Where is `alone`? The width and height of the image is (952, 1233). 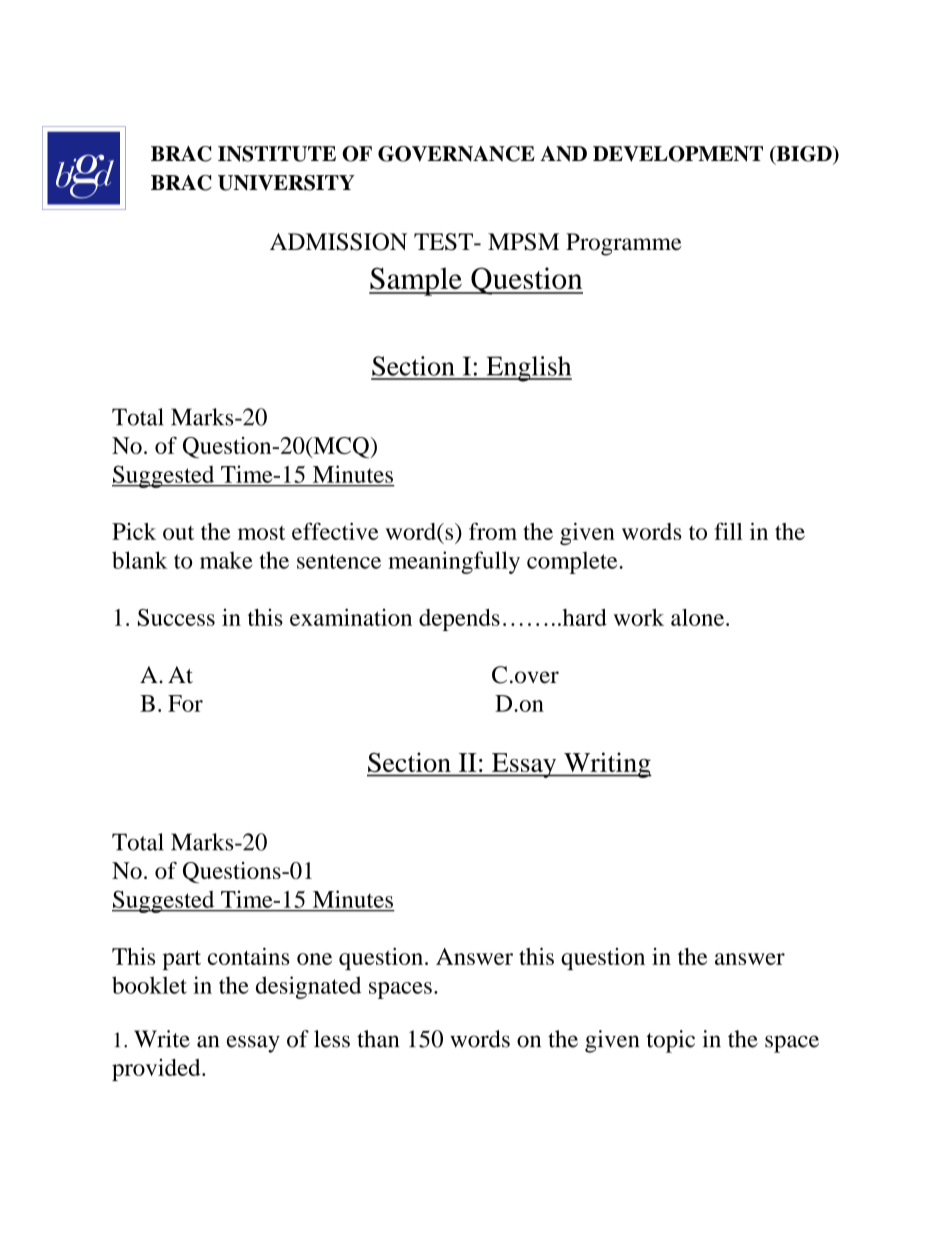
alone is located at coordinates (699, 617).
